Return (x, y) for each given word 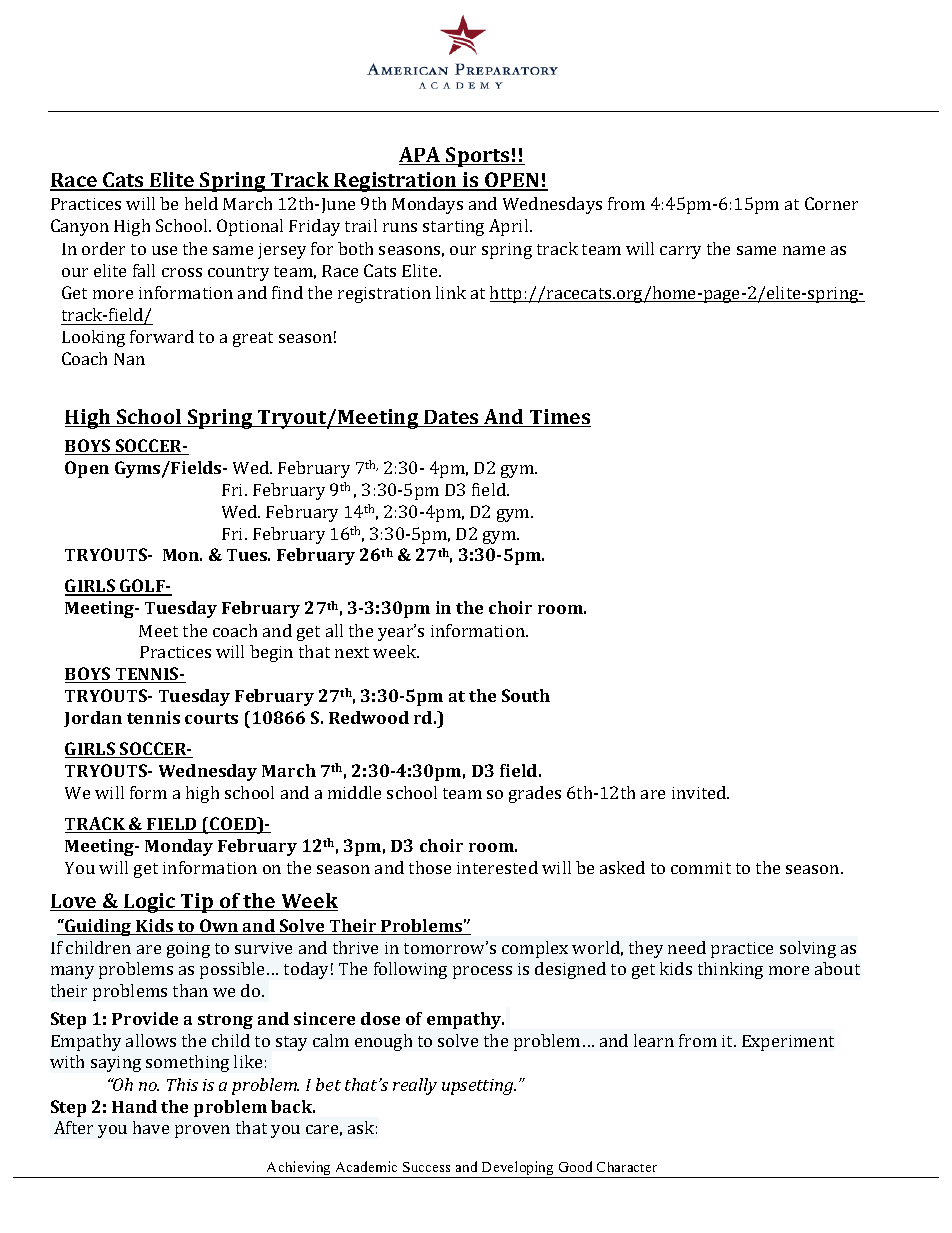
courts (211, 718)
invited (700, 792)
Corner (831, 203)
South (526, 695)
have (151, 1127)
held (201, 203)
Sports (478, 157)
